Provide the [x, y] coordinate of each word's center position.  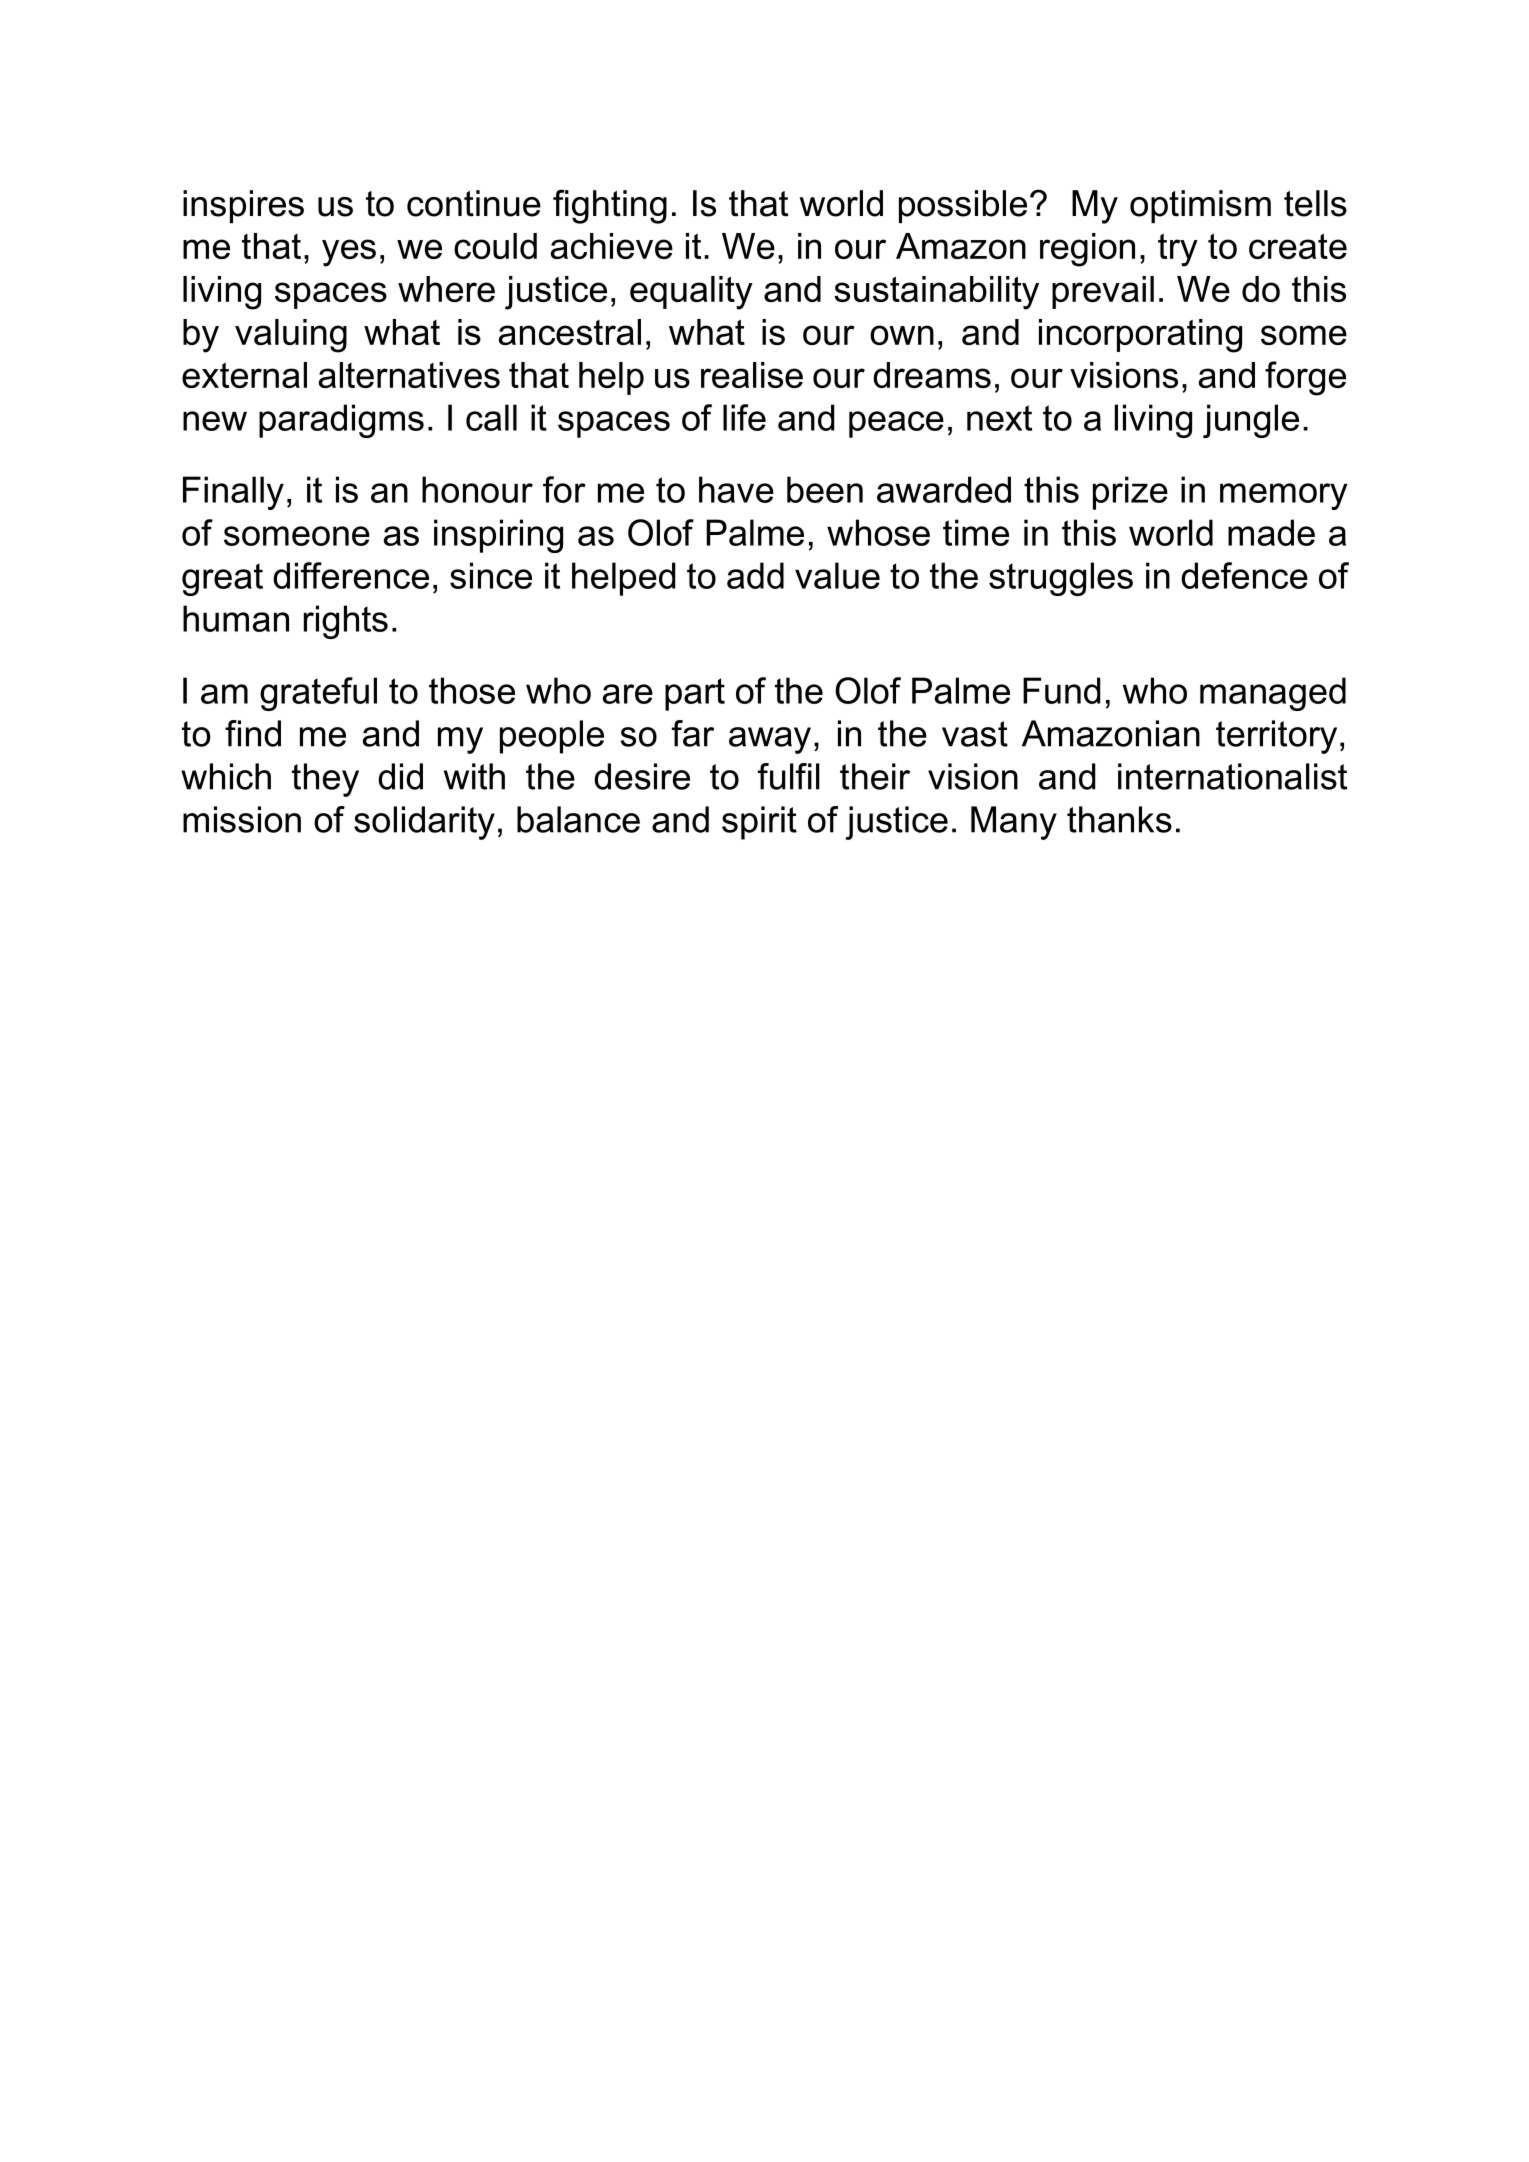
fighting [610, 206]
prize [1130, 493]
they [325, 780]
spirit [759, 823]
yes [349, 253]
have [736, 489]
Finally [233, 493]
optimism [1200, 206]
